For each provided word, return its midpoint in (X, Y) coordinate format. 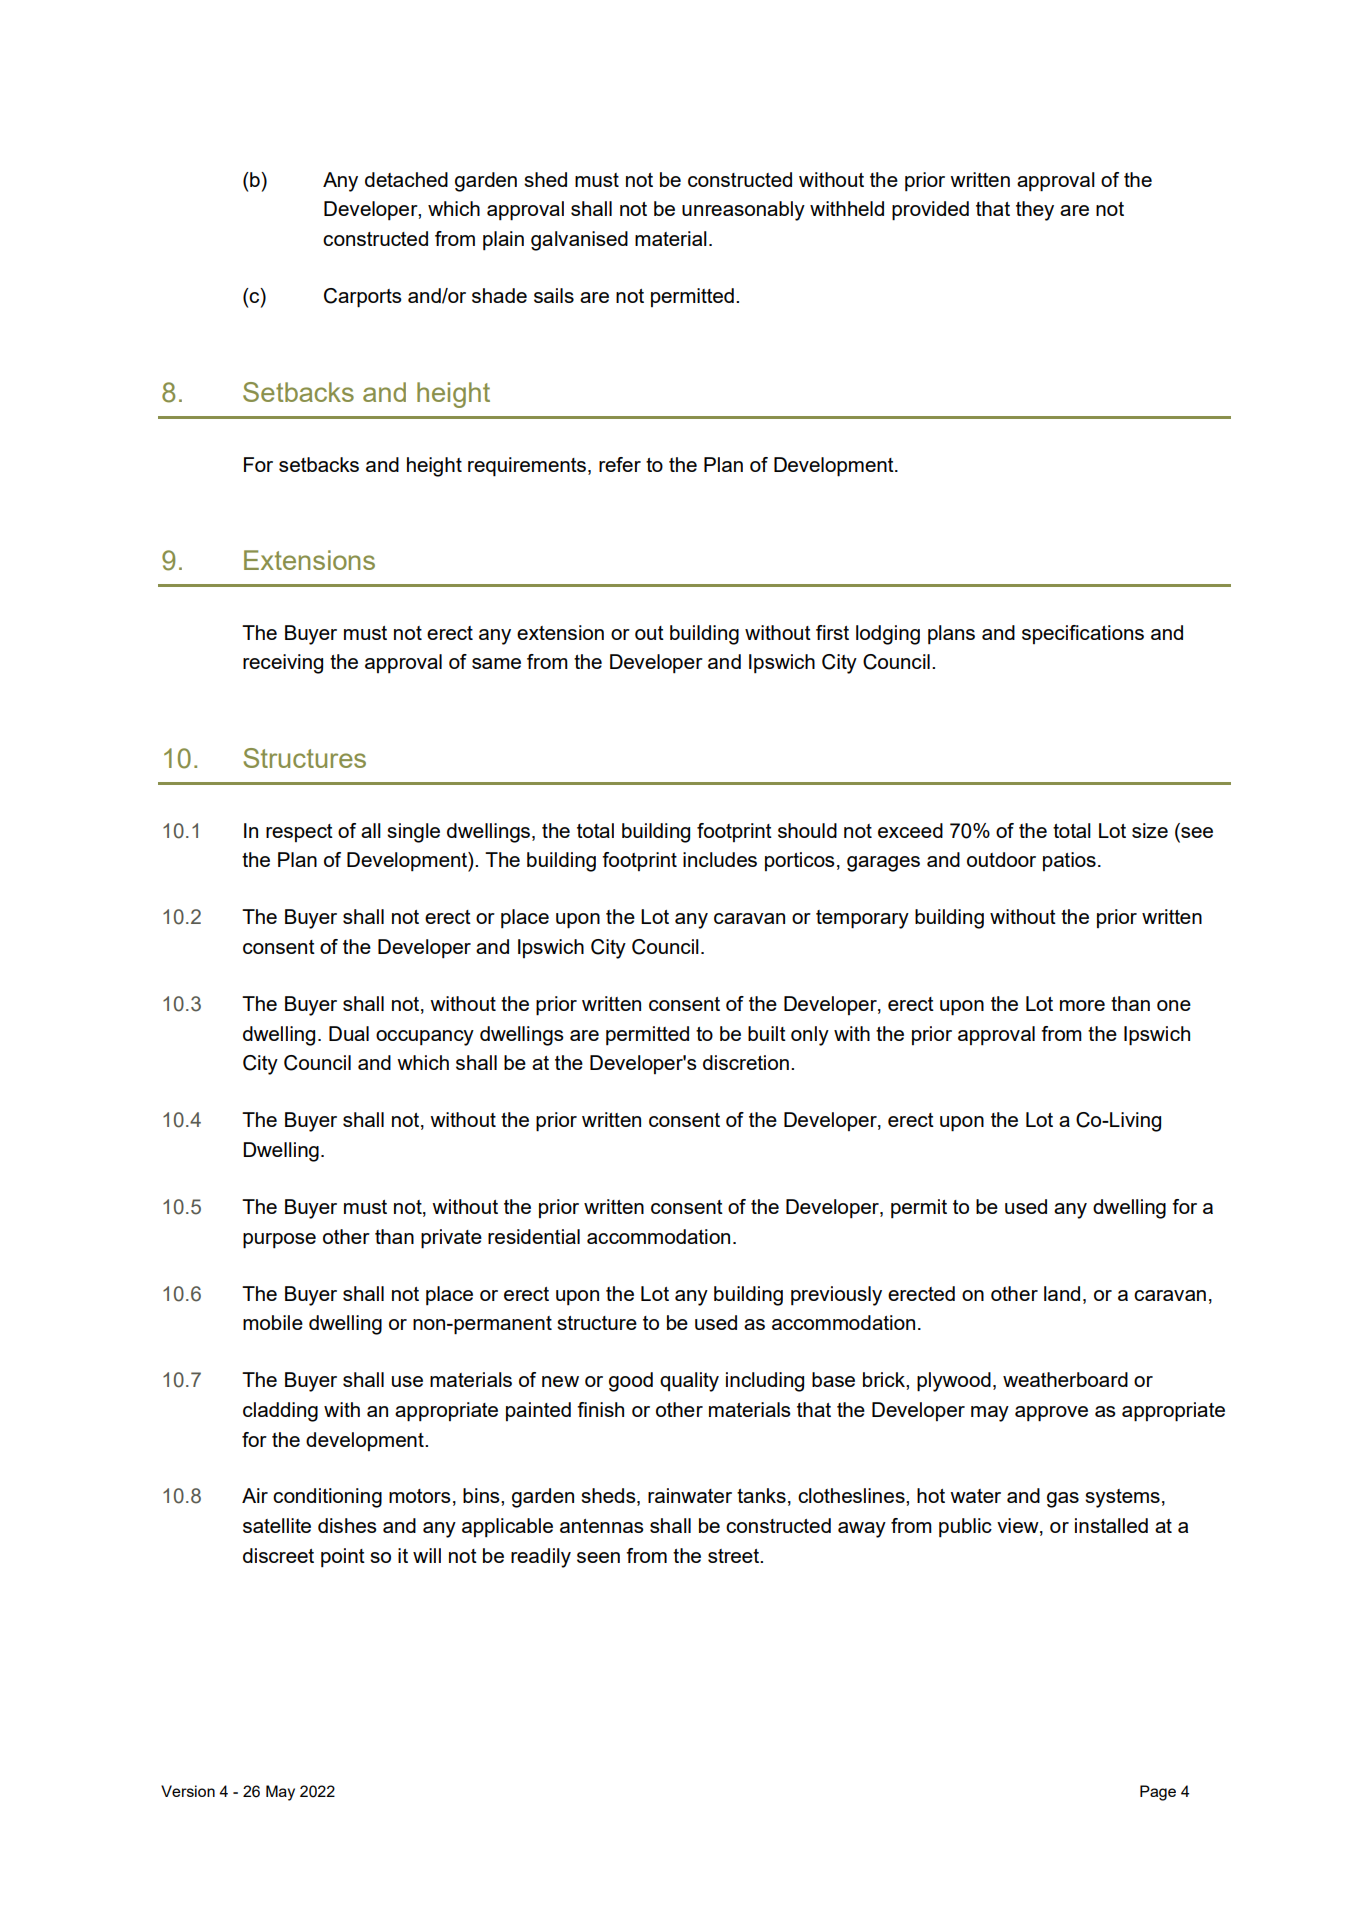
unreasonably (743, 211)
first (832, 632)
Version (188, 1791)
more (1082, 1005)
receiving (283, 664)
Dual (349, 1033)
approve (1051, 1414)
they (1035, 211)
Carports (363, 298)
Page (1158, 1793)
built (767, 1033)
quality (689, 1382)
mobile (273, 1322)
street (735, 1556)
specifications (1083, 634)
